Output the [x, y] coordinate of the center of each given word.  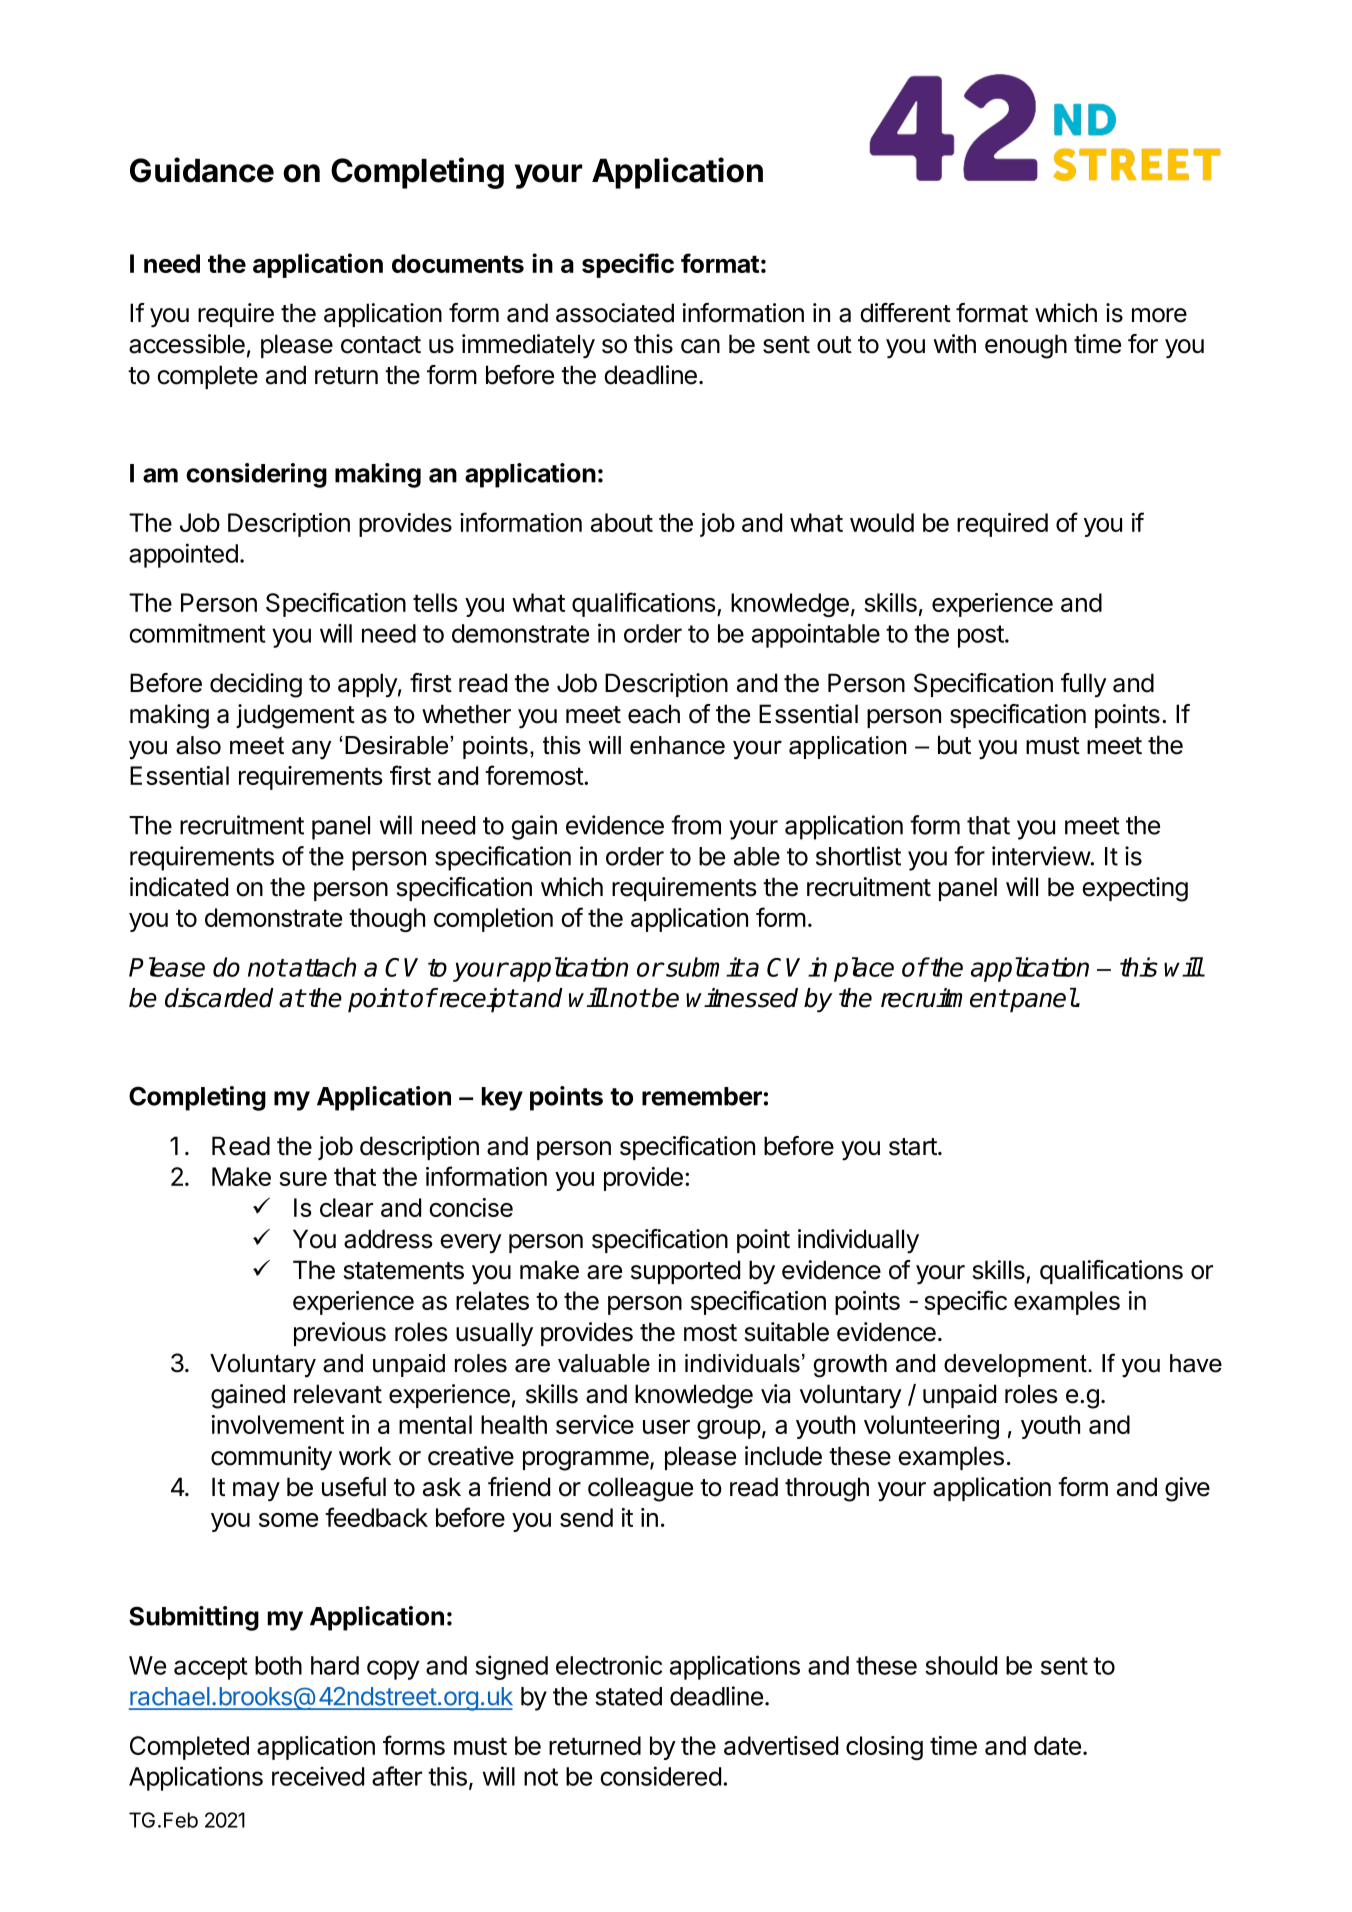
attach [322, 967]
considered [660, 1776]
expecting [1135, 889]
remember [702, 1096]
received [318, 1776]
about [622, 522]
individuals [742, 1363]
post [981, 636]
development [1016, 1365]
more [1159, 315]
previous [340, 1334]
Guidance [202, 170]
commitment [197, 633]
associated [615, 313]
